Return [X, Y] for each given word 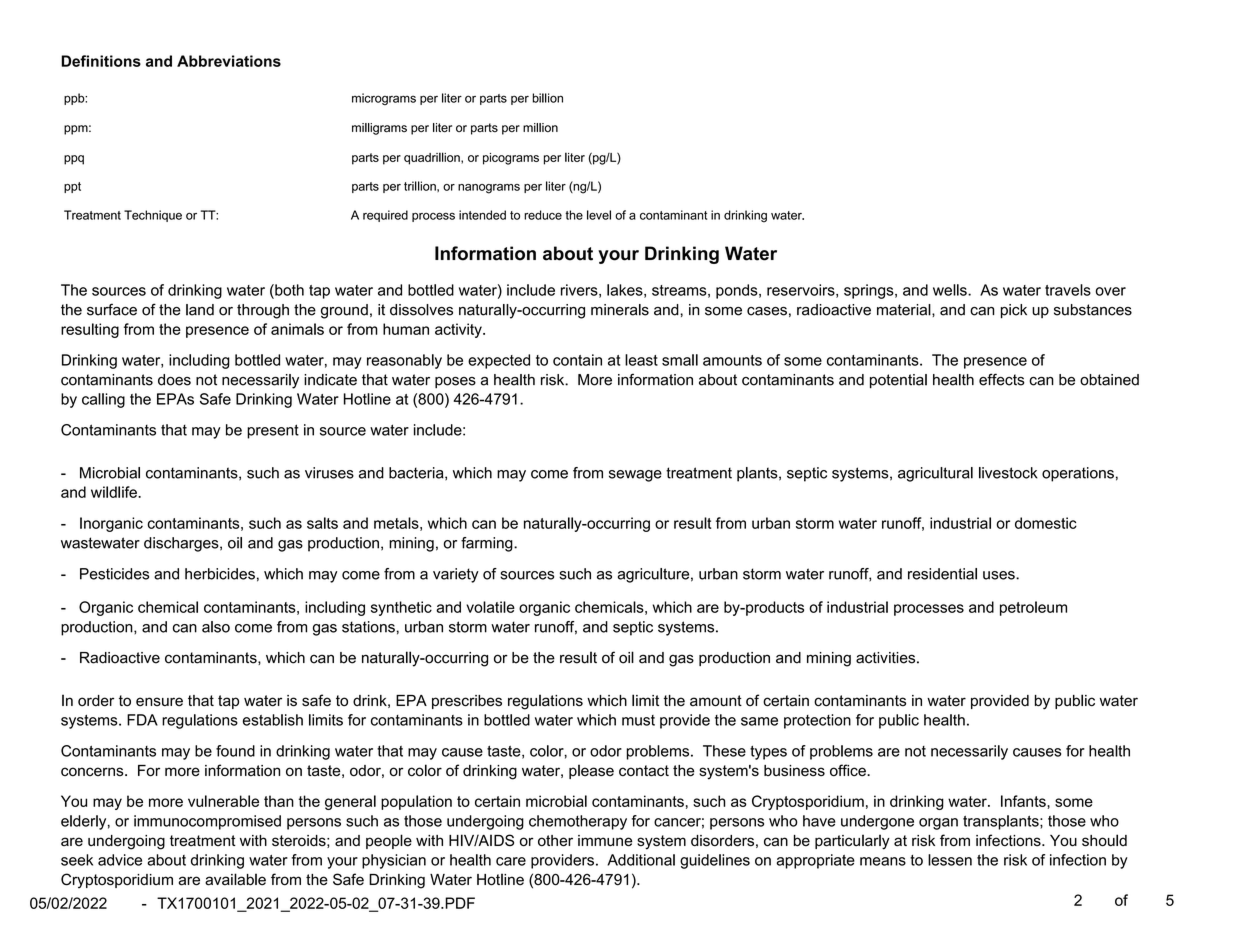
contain [577, 360]
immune [605, 841]
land [200, 310]
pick [1014, 311]
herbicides [220, 574]
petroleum [1033, 608]
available [235, 879]
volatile [490, 607]
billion [548, 98]
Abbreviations [229, 61]
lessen [950, 860]
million [540, 127]
